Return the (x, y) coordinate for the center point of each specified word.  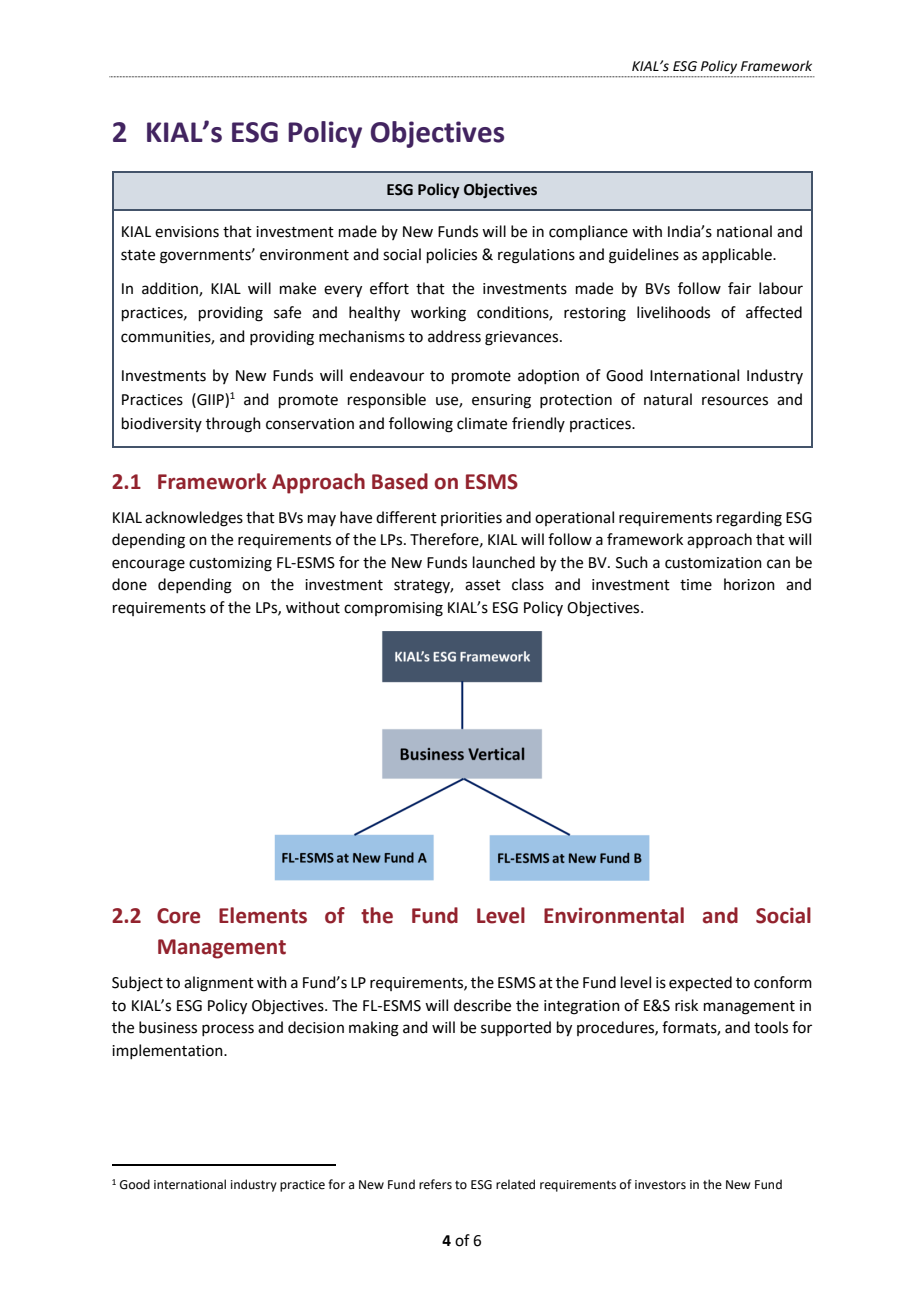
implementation (168, 1051)
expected (700, 983)
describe (482, 1005)
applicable (738, 255)
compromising (393, 609)
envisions (187, 232)
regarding (749, 519)
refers (435, 1184)
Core (178, 916)
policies (452, 255)
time (696, 585)
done (129, 584)
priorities (471, 519)
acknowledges (194, 519)
